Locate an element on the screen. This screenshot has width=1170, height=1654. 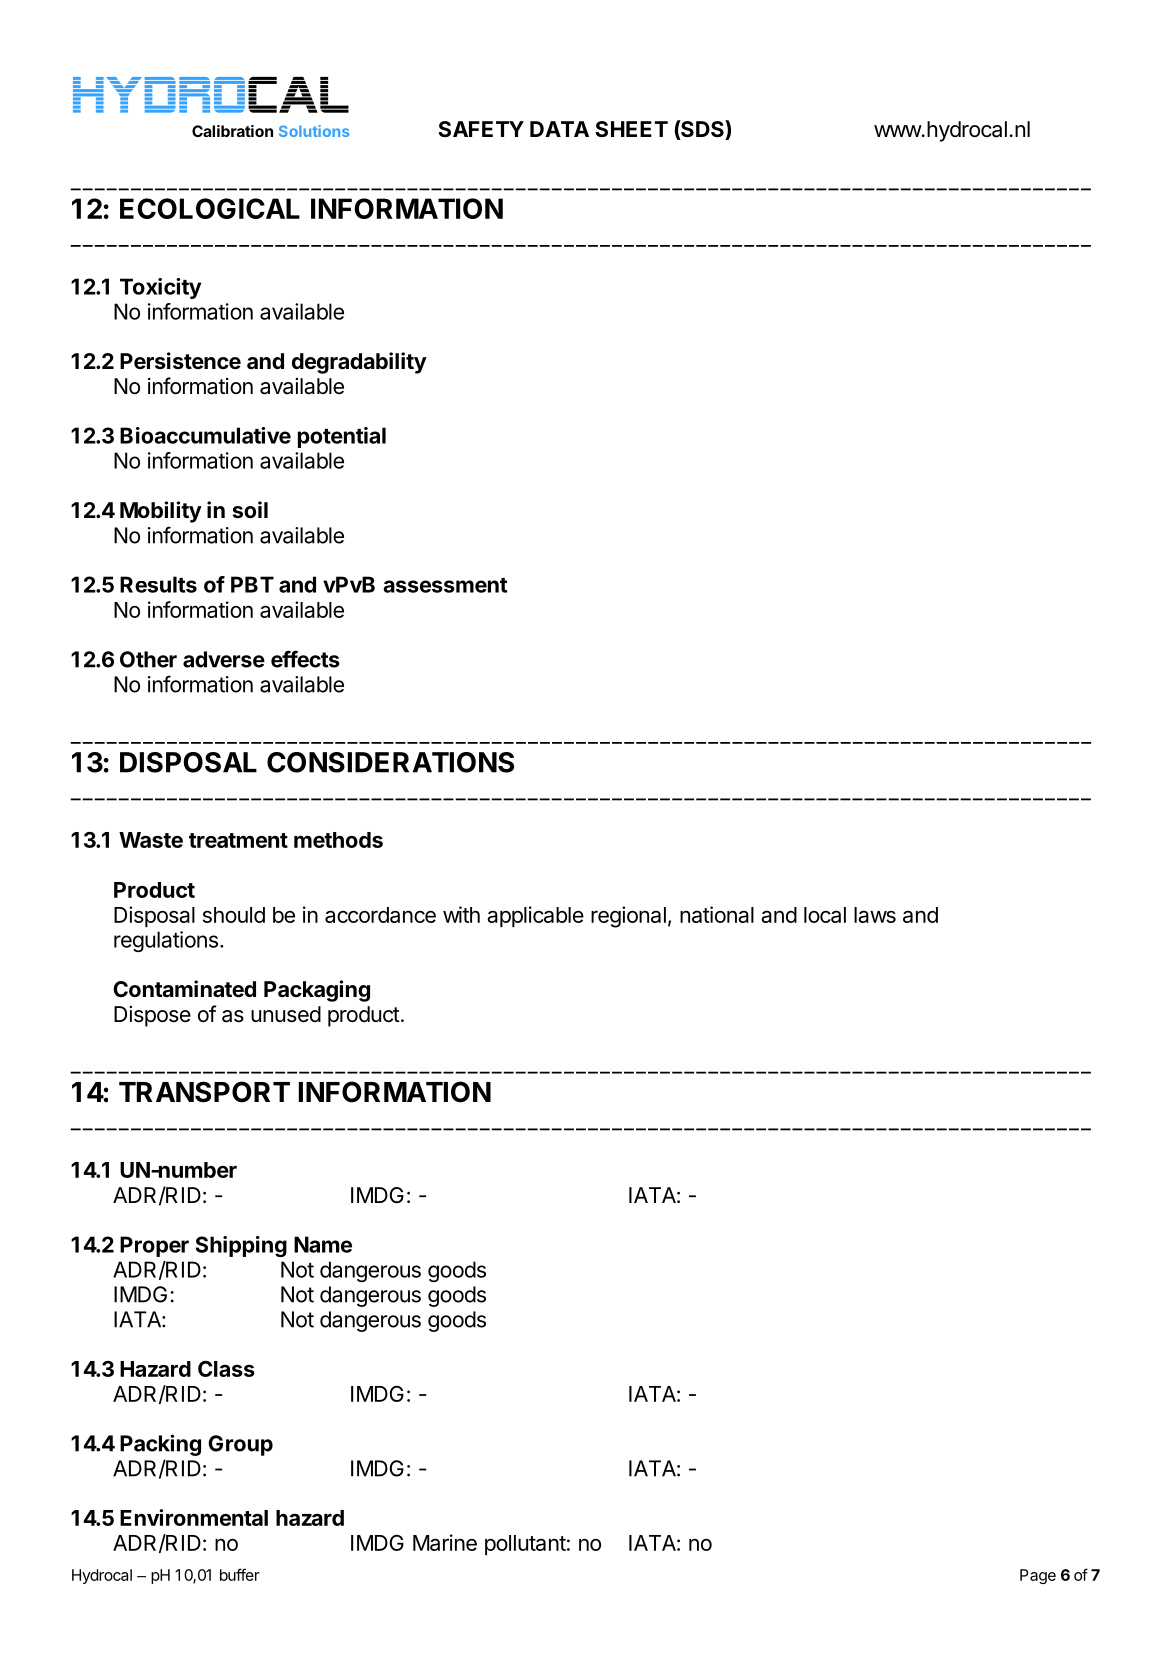
SHEET is located at coordinates (631, 129).
